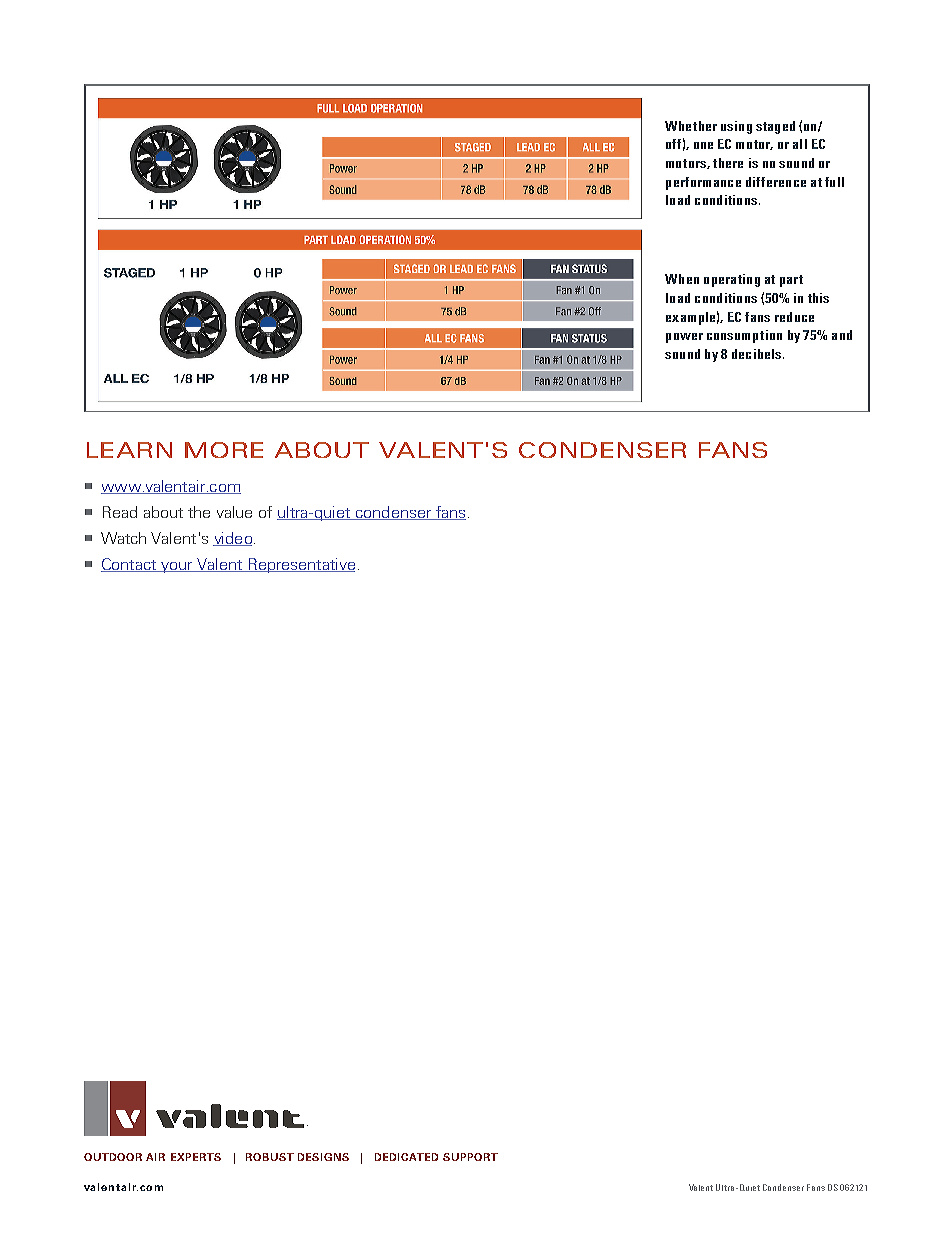 This screenshot has width=952, height=1233. What do you see at coordinates (129, 450) in the screenshot?
I see `LEARN` at bounding box center [129, 450].
